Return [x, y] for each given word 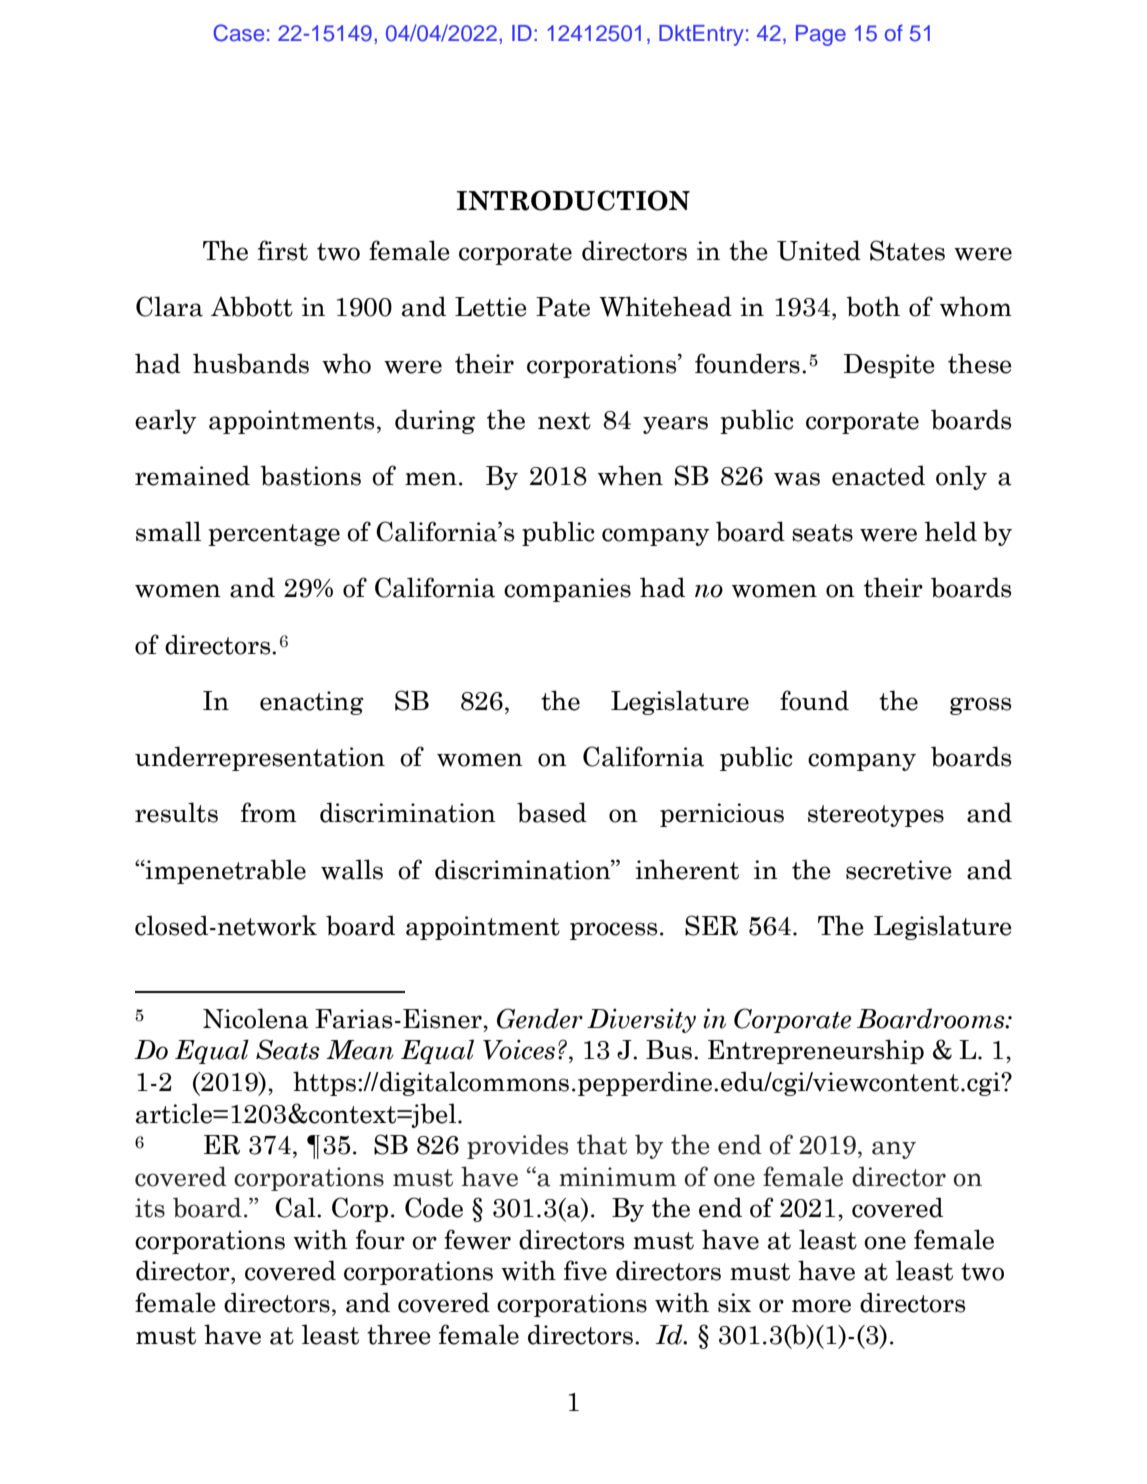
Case [238, 33]
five [585, 1270]
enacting [312, 703]
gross [980, 706]
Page [821, 35]
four [380, 1239]
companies [567, 590]
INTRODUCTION [573, 200]
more [821, 1306]
